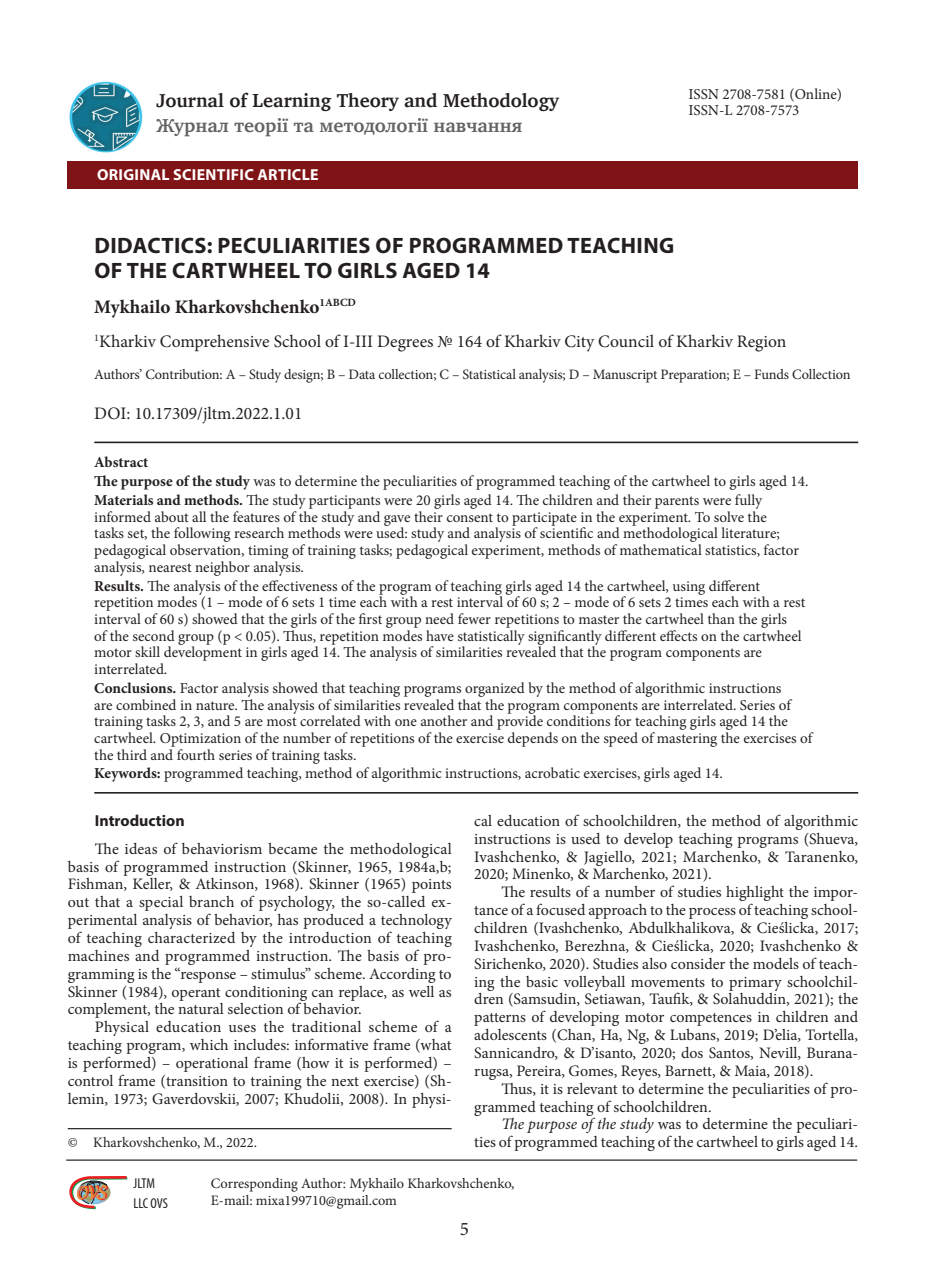 The height and width of the image is (1288, 926). Describe the element at coordinates (141, 1203) in the image. I see `LLC` at that location.
